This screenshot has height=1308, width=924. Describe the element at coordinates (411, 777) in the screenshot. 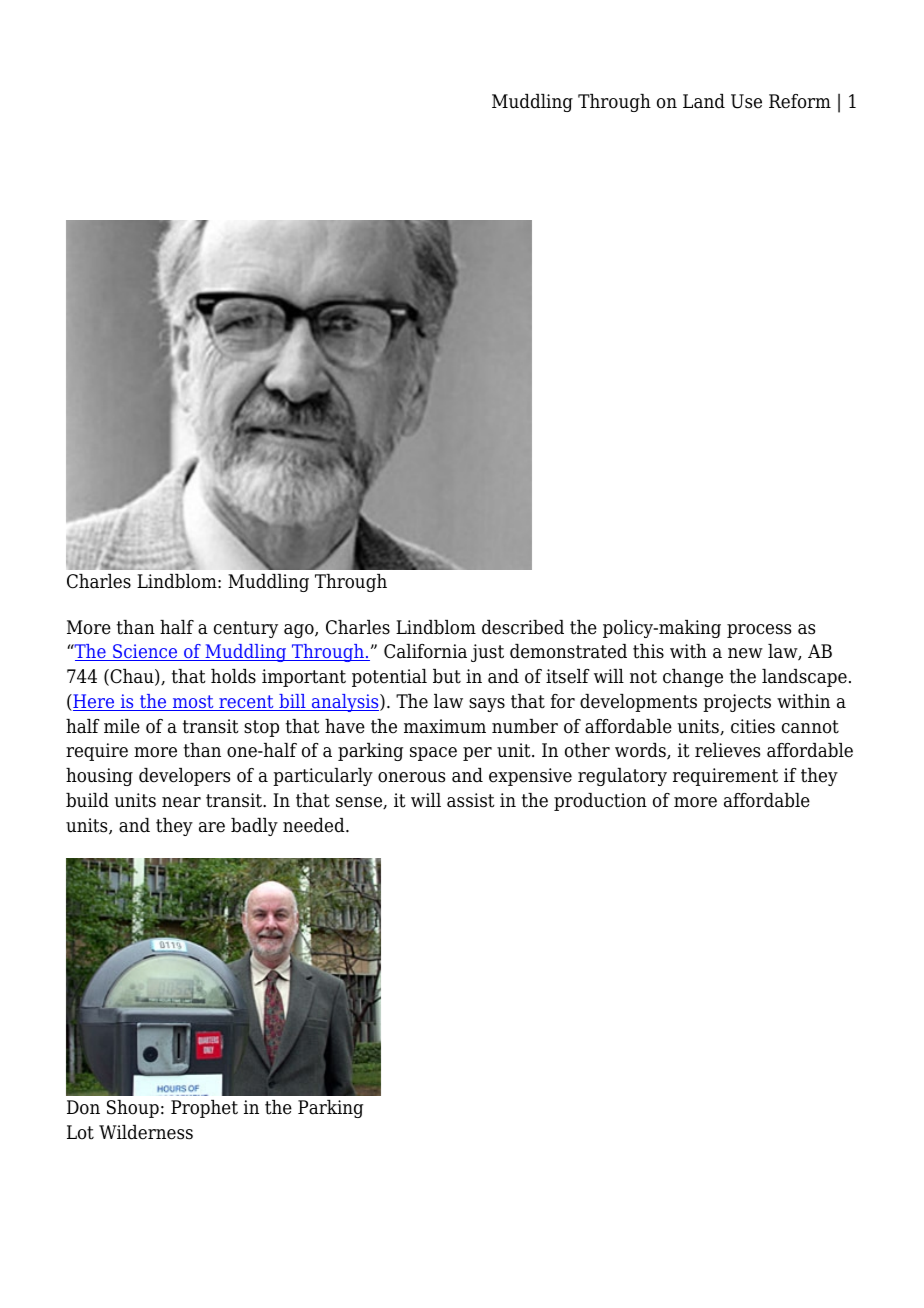

I see `onerous` at that location.
